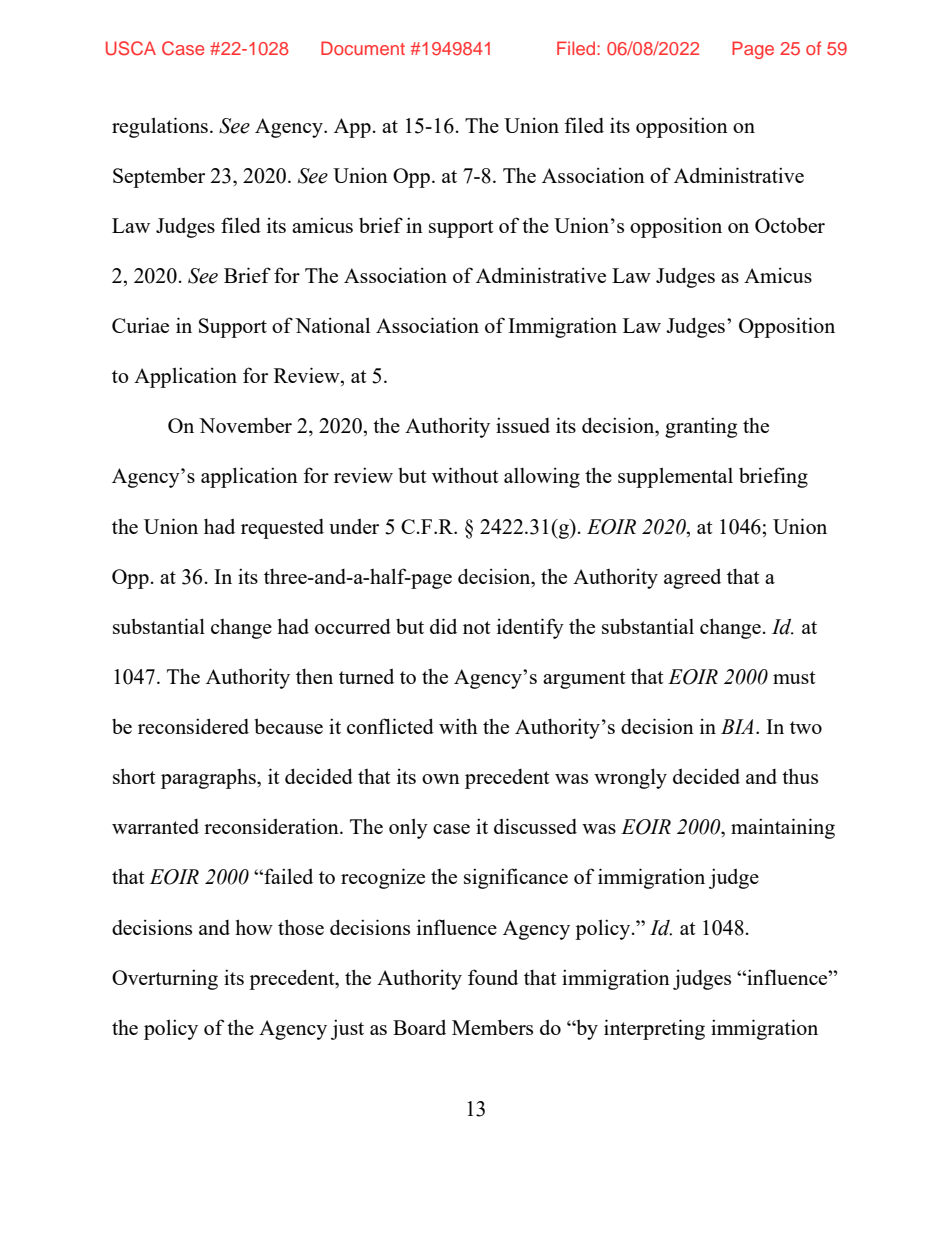  I want to click on agreed, so click(692, 579).
